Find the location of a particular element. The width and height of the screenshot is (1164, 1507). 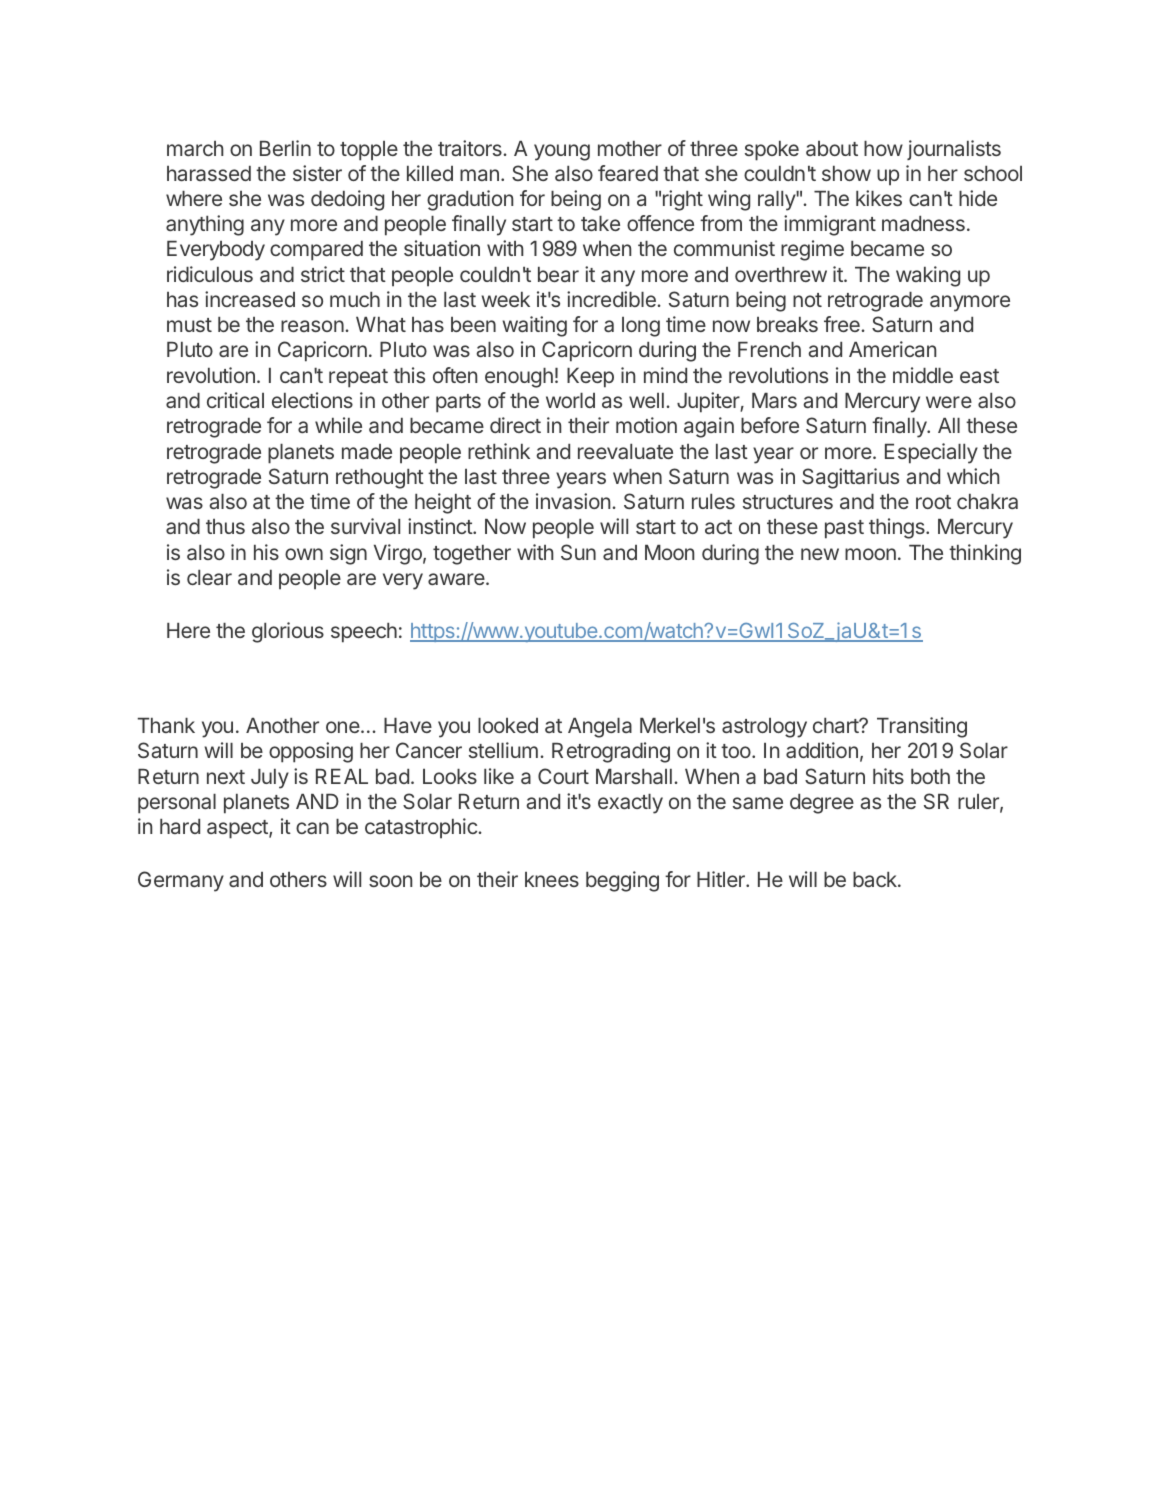

show is located at coordinates (846, 173).
